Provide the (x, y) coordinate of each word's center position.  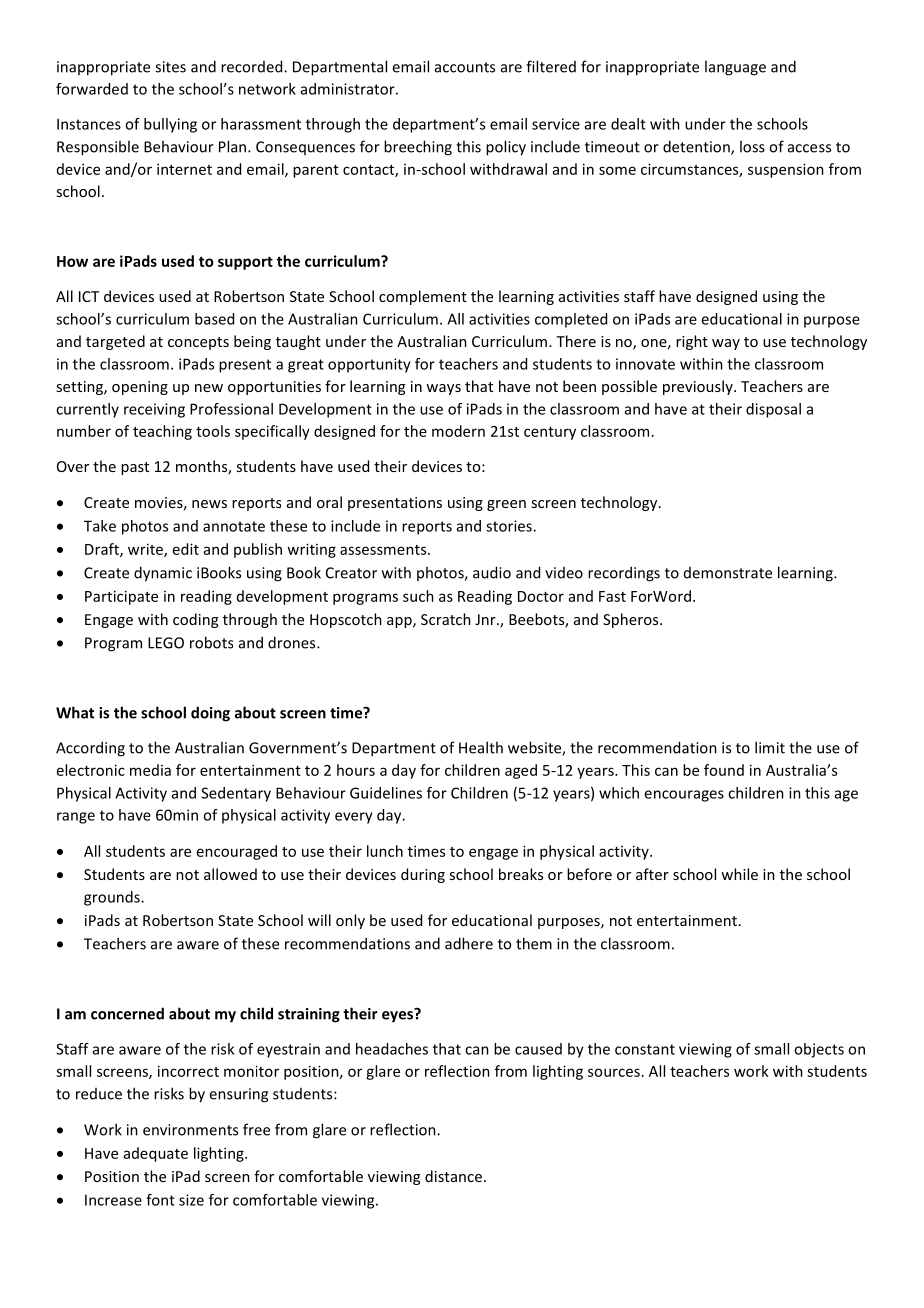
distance (453, 1176)
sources (614, 1072)
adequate (156, 1154)
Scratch (446, 619)
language (735, 68)
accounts (465, 67)
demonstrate (728, 573)
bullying (170, 125)
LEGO (166, 643)
